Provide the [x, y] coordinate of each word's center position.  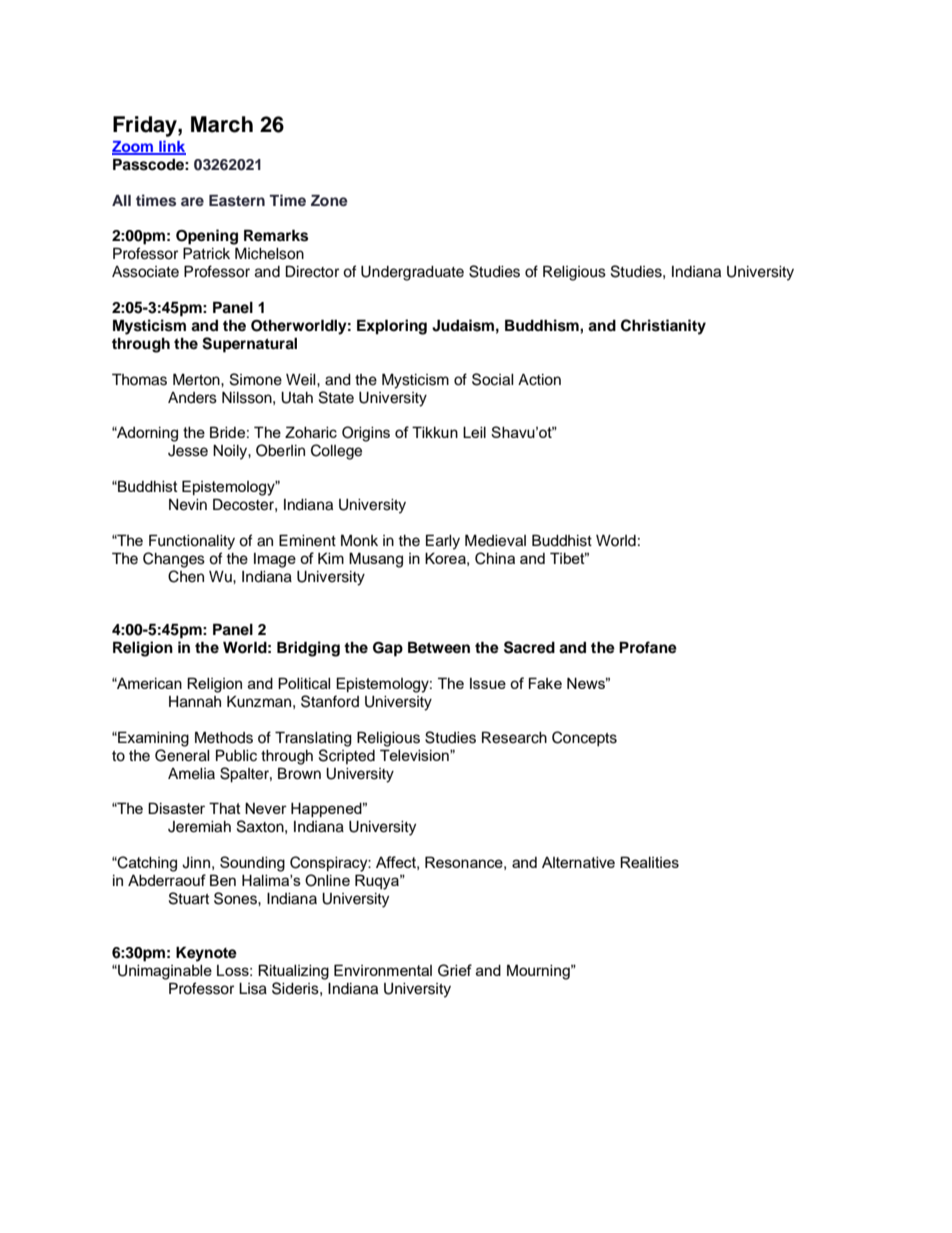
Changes [174, 560]
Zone [329, 200]
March [222, 124]
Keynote [206, 954]
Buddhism [543, 325]
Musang [376, 560]
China [495, 558]
